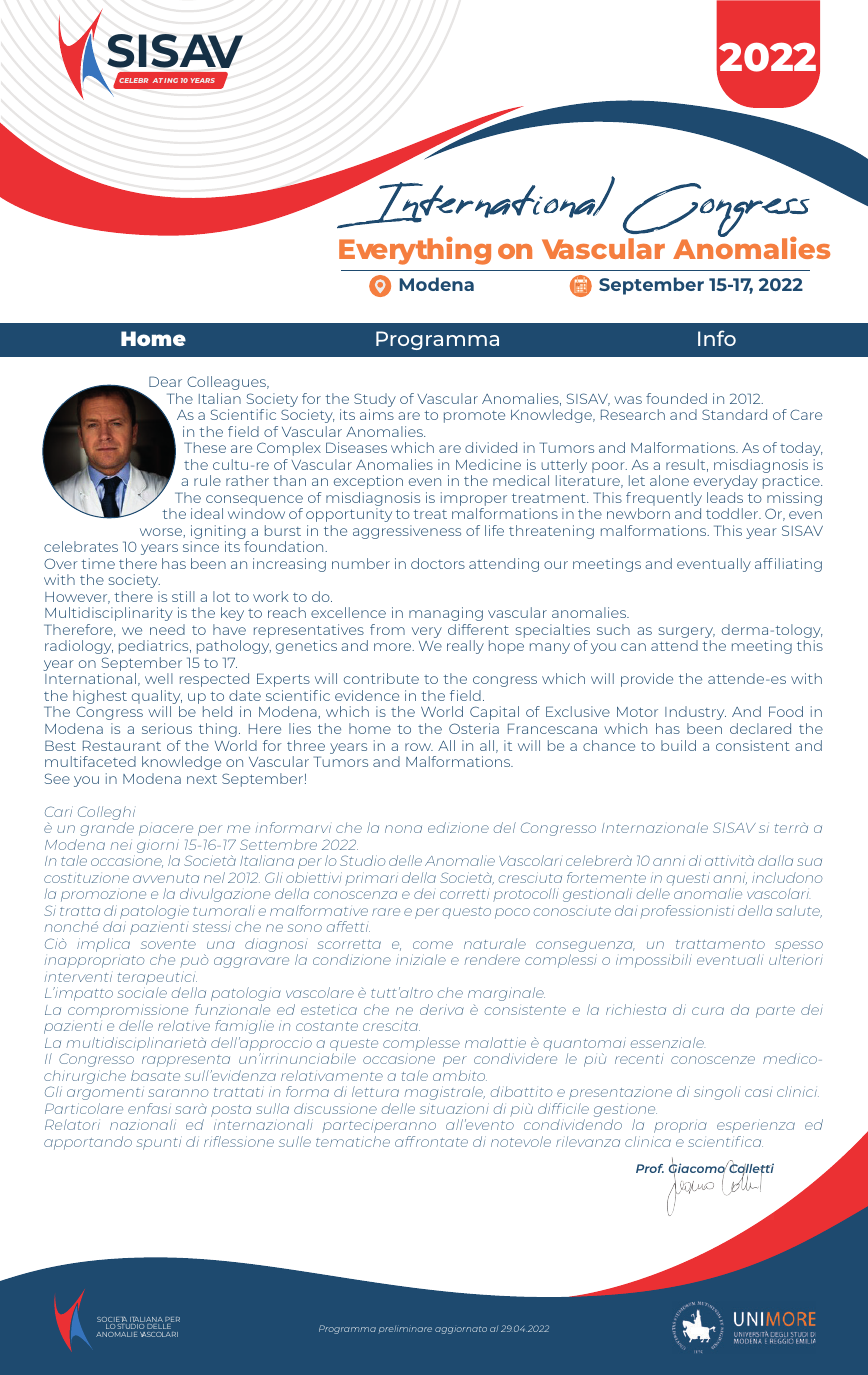  What do you see at coordinates (202, 779) in the screenshot?
I see `next` at bounding box center [202, 779].
